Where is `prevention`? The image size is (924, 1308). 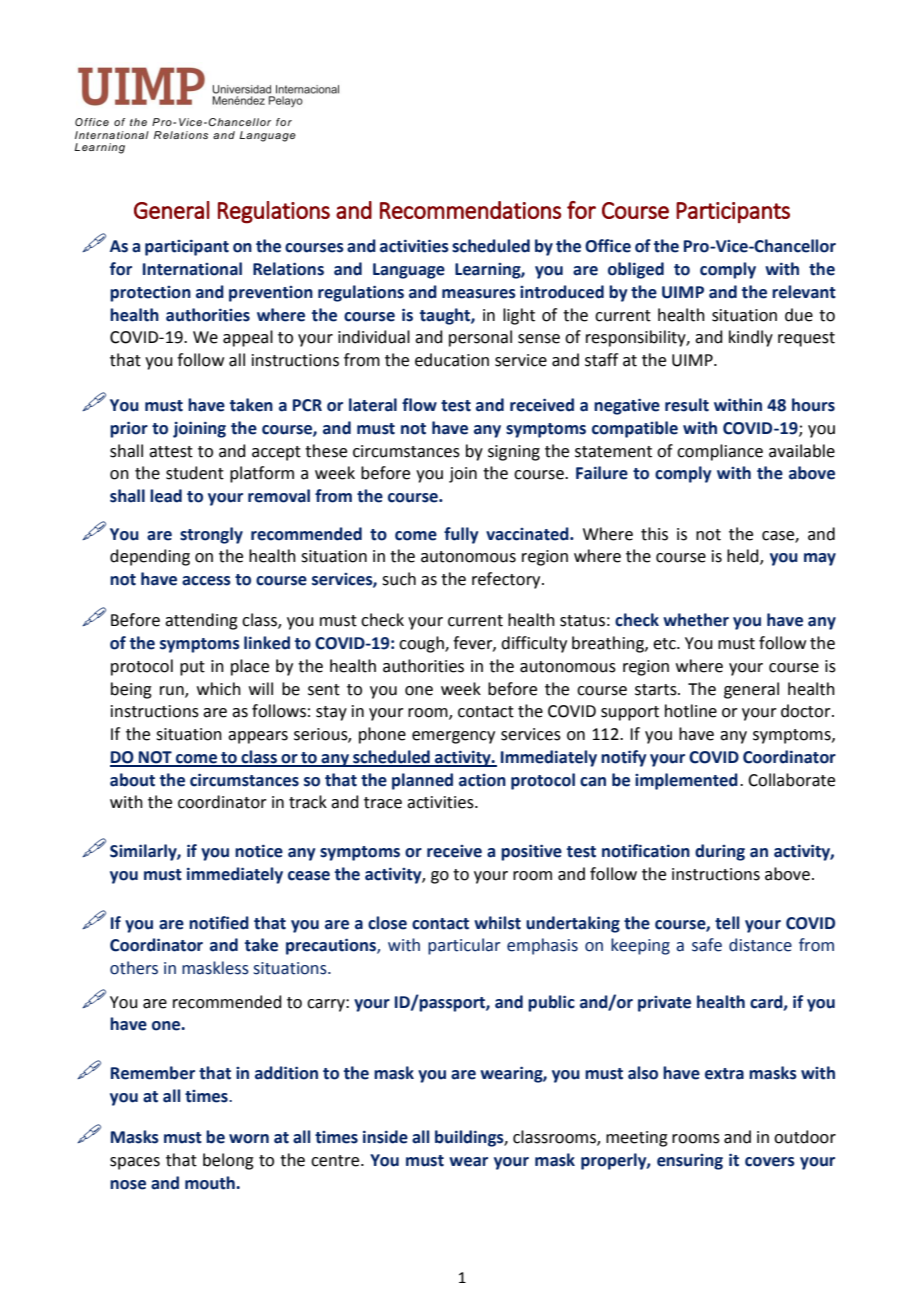
prevention is located at coordinates (271, 294).
